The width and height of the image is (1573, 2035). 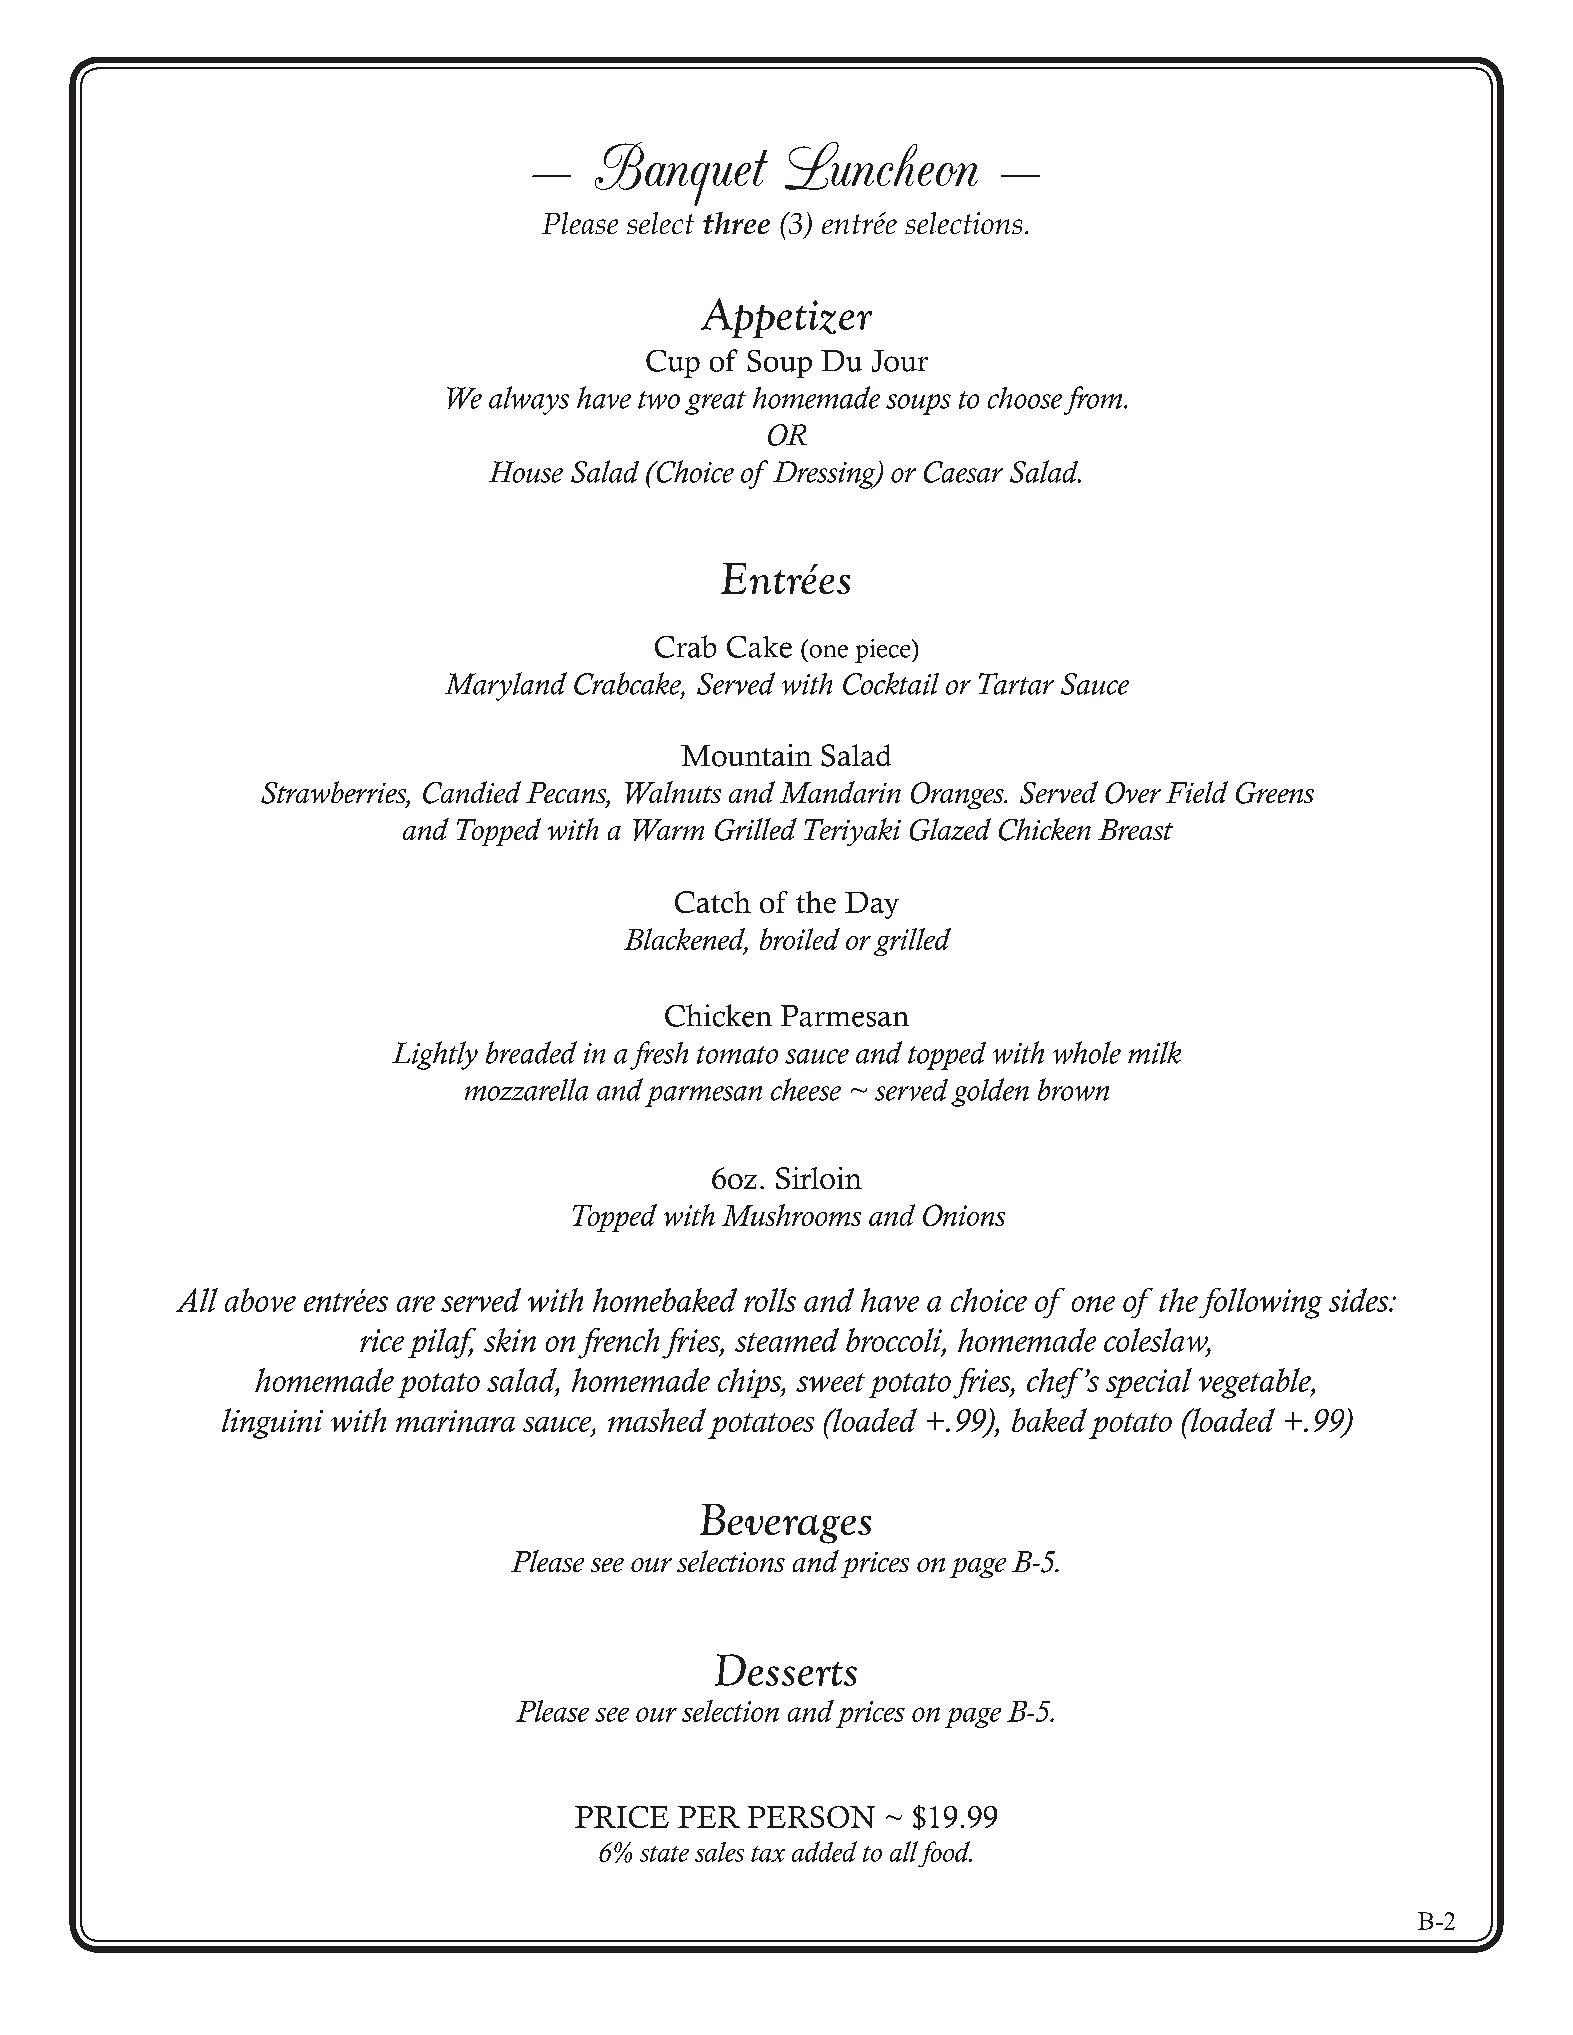 I want to click on following, so click(x=1260, y=1303).
